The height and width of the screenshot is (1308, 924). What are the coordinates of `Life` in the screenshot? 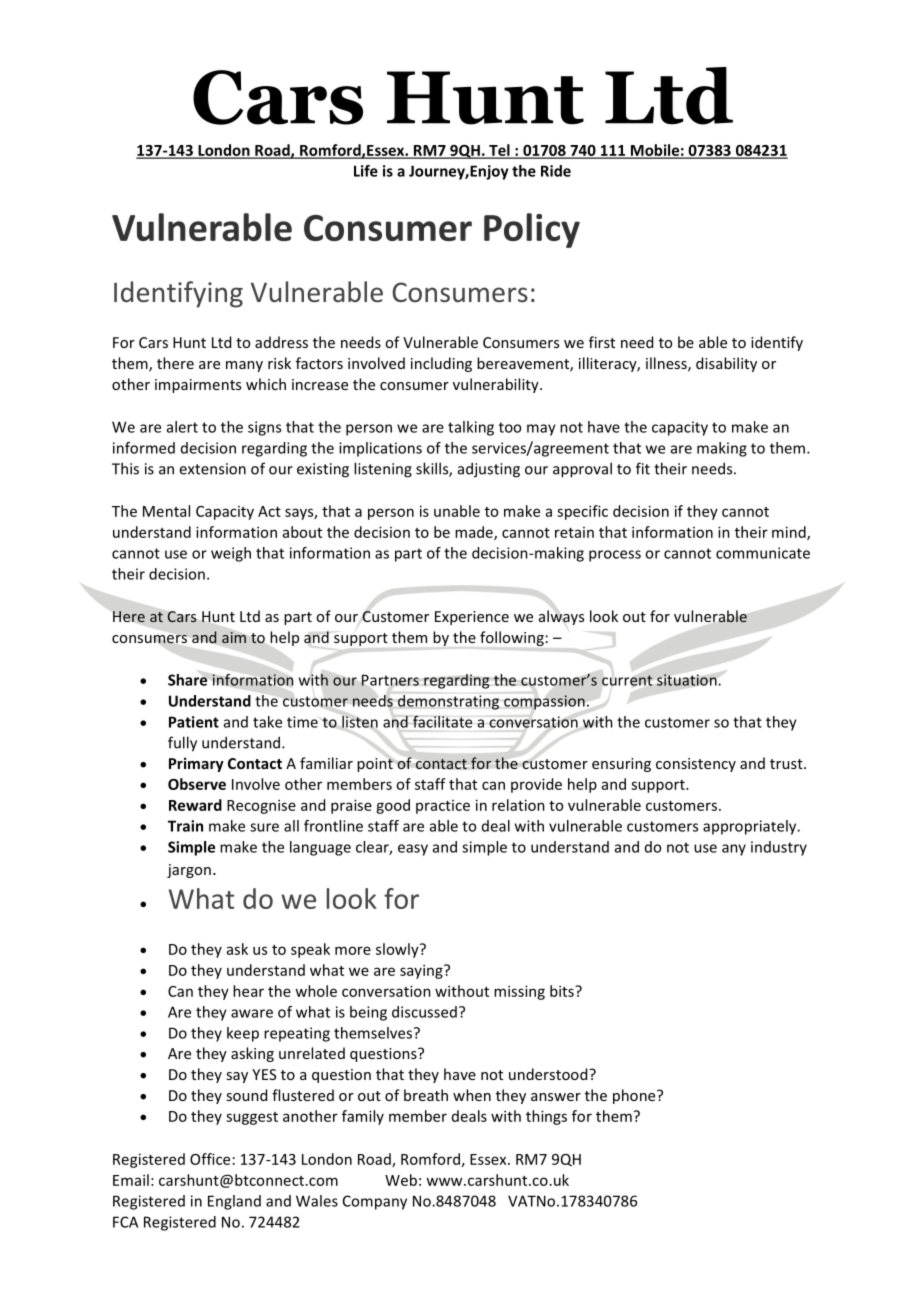 It's located at (366, 171).
